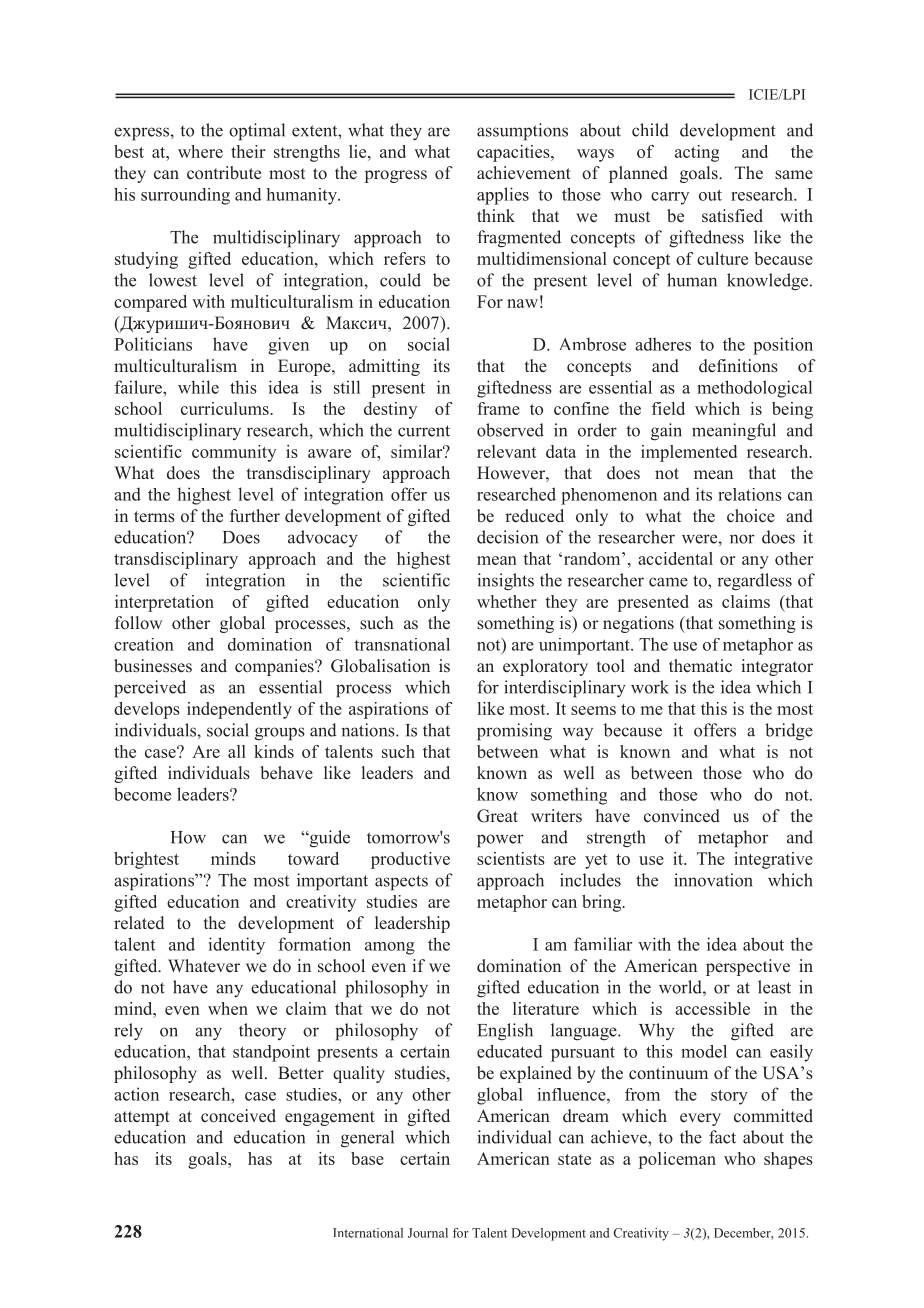 Image resolution: width=924 pixels, height=1308 pixels. I want to click on Journal, so click(428, 1233).
